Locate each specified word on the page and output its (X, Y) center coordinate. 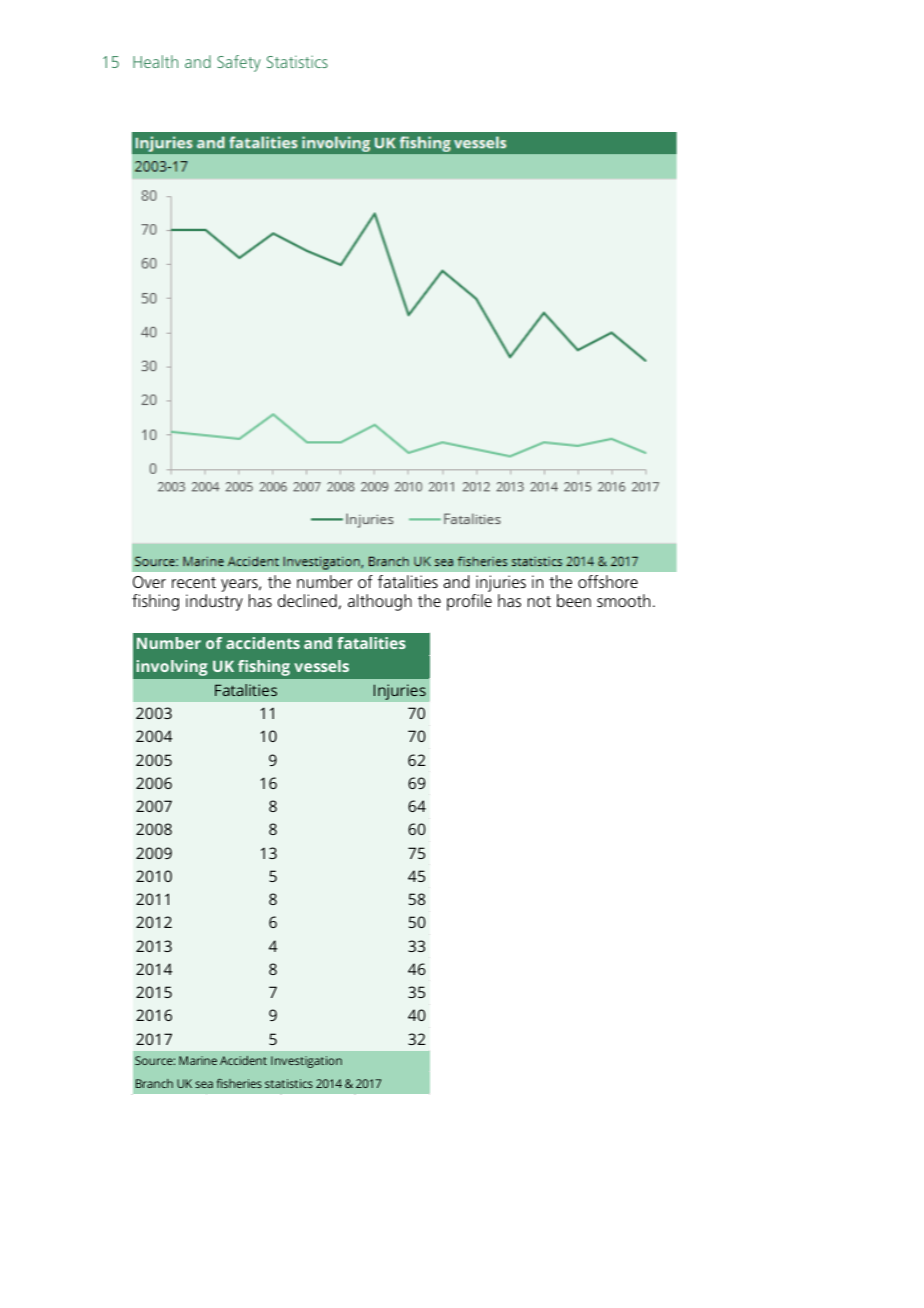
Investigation (306, 1062)
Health (155, 61)
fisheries (239, 1083)
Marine (198, 1060)
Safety (239, 63)
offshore (608, 581)
